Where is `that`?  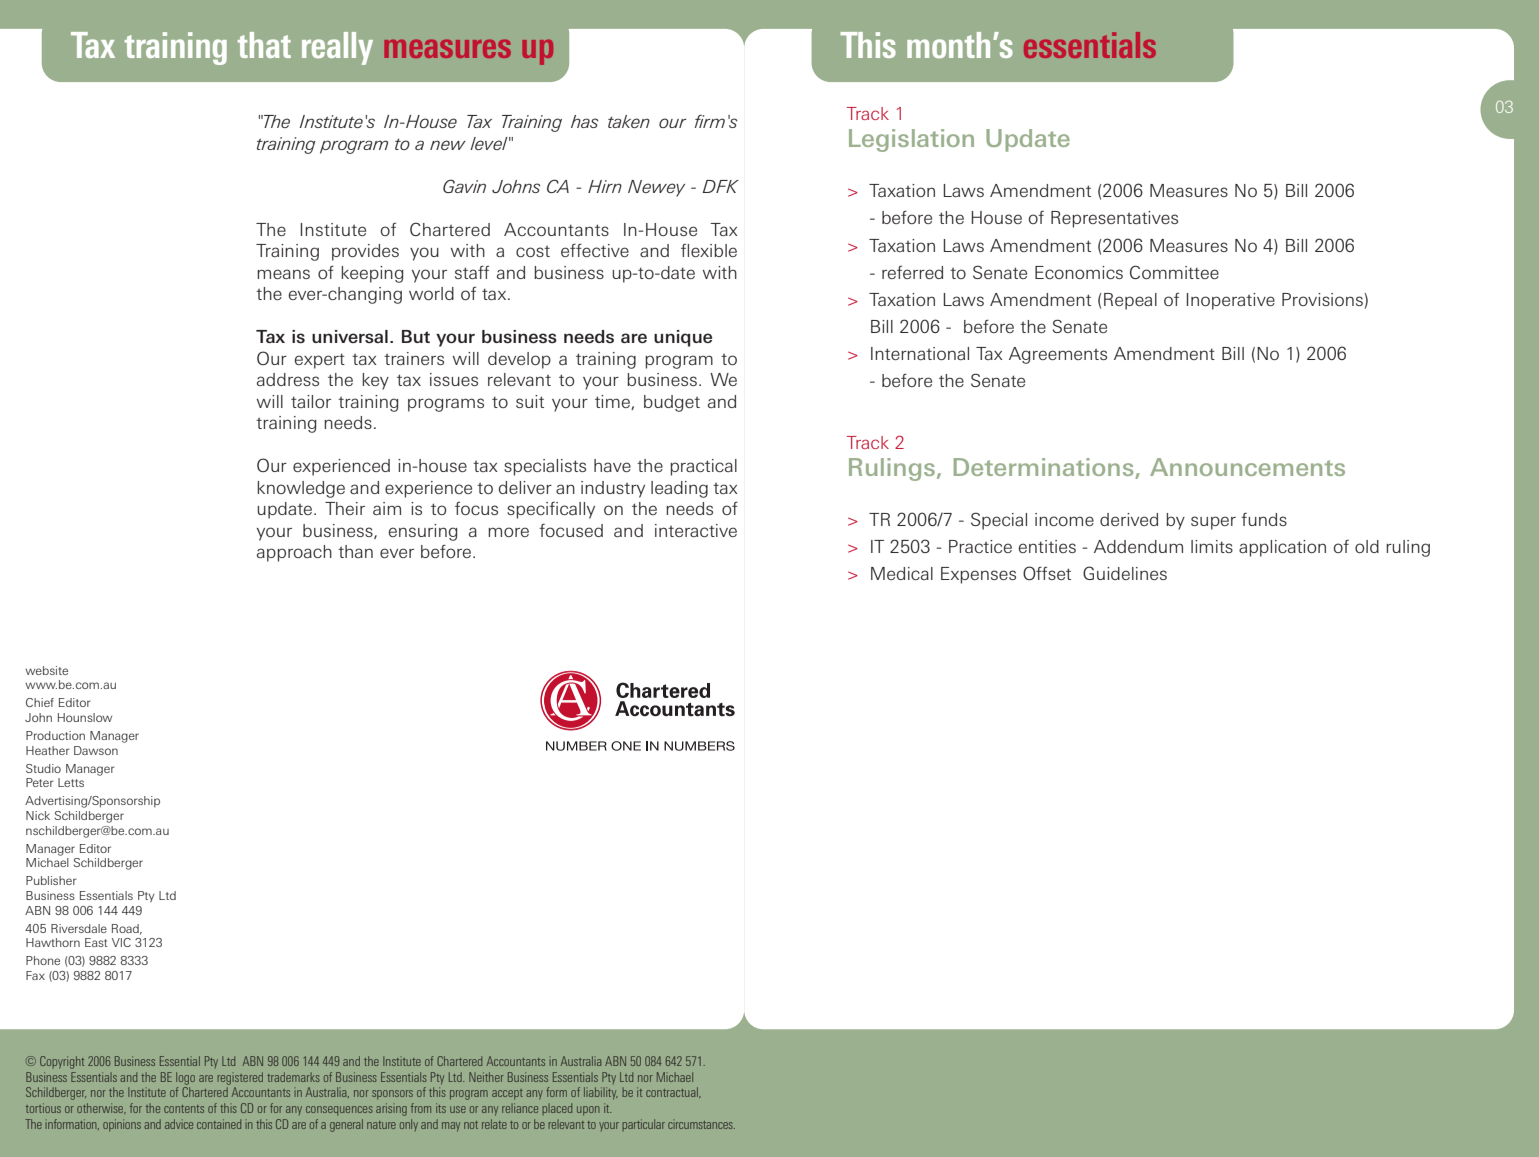 that is located at coordinates (264, 45).
